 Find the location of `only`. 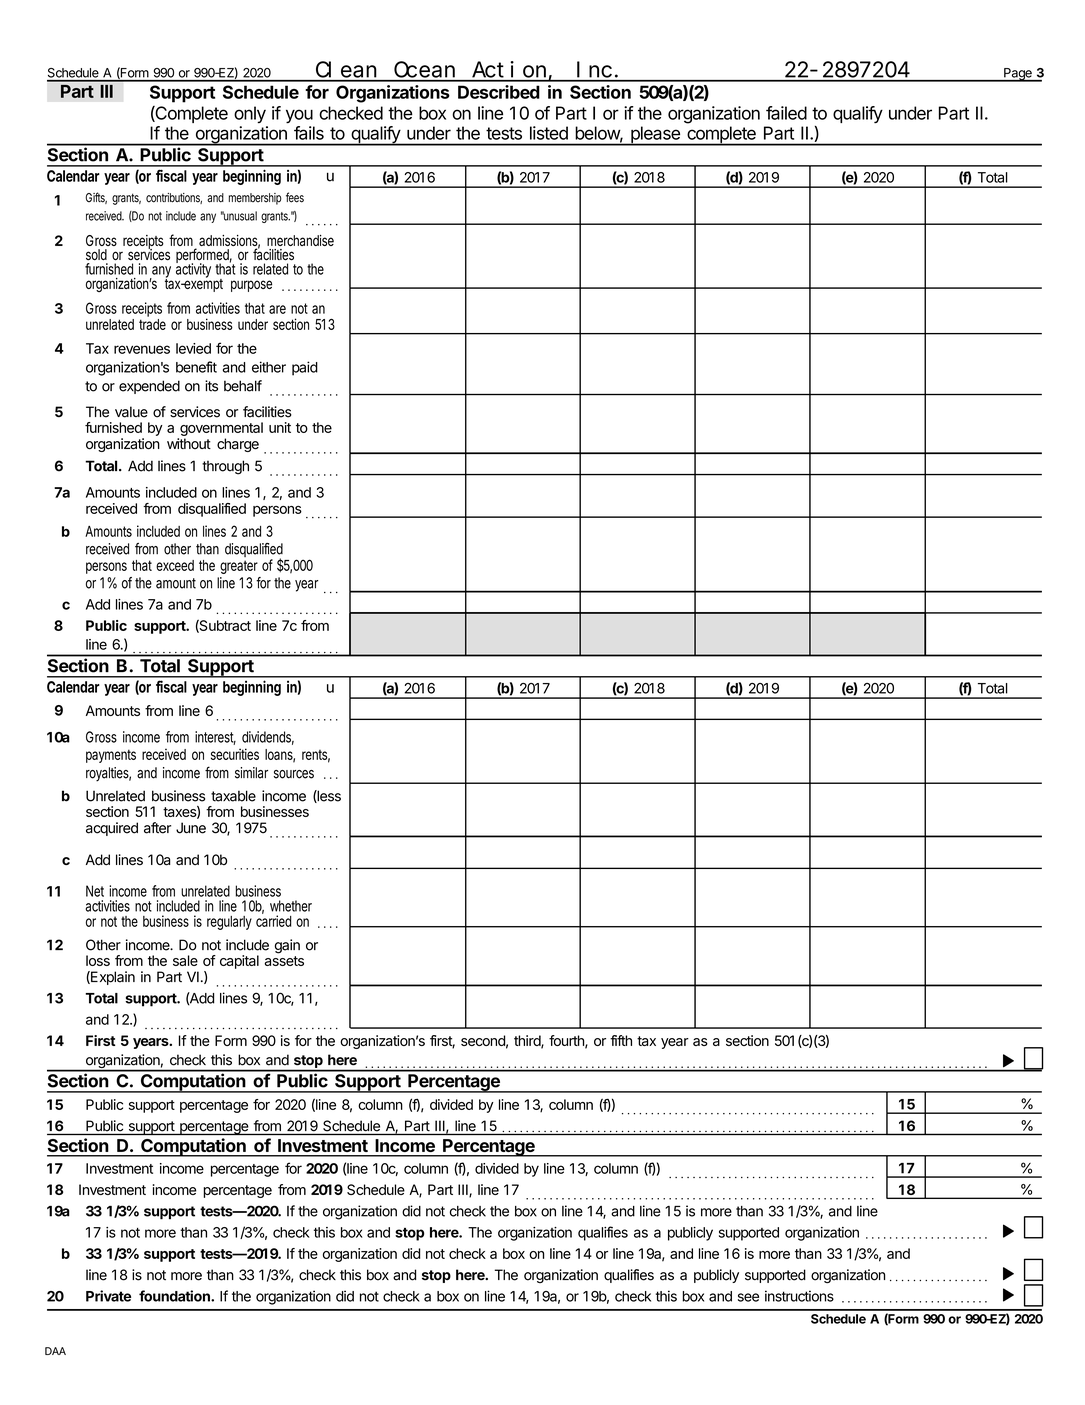

only is located at coordinates (250, 114).
